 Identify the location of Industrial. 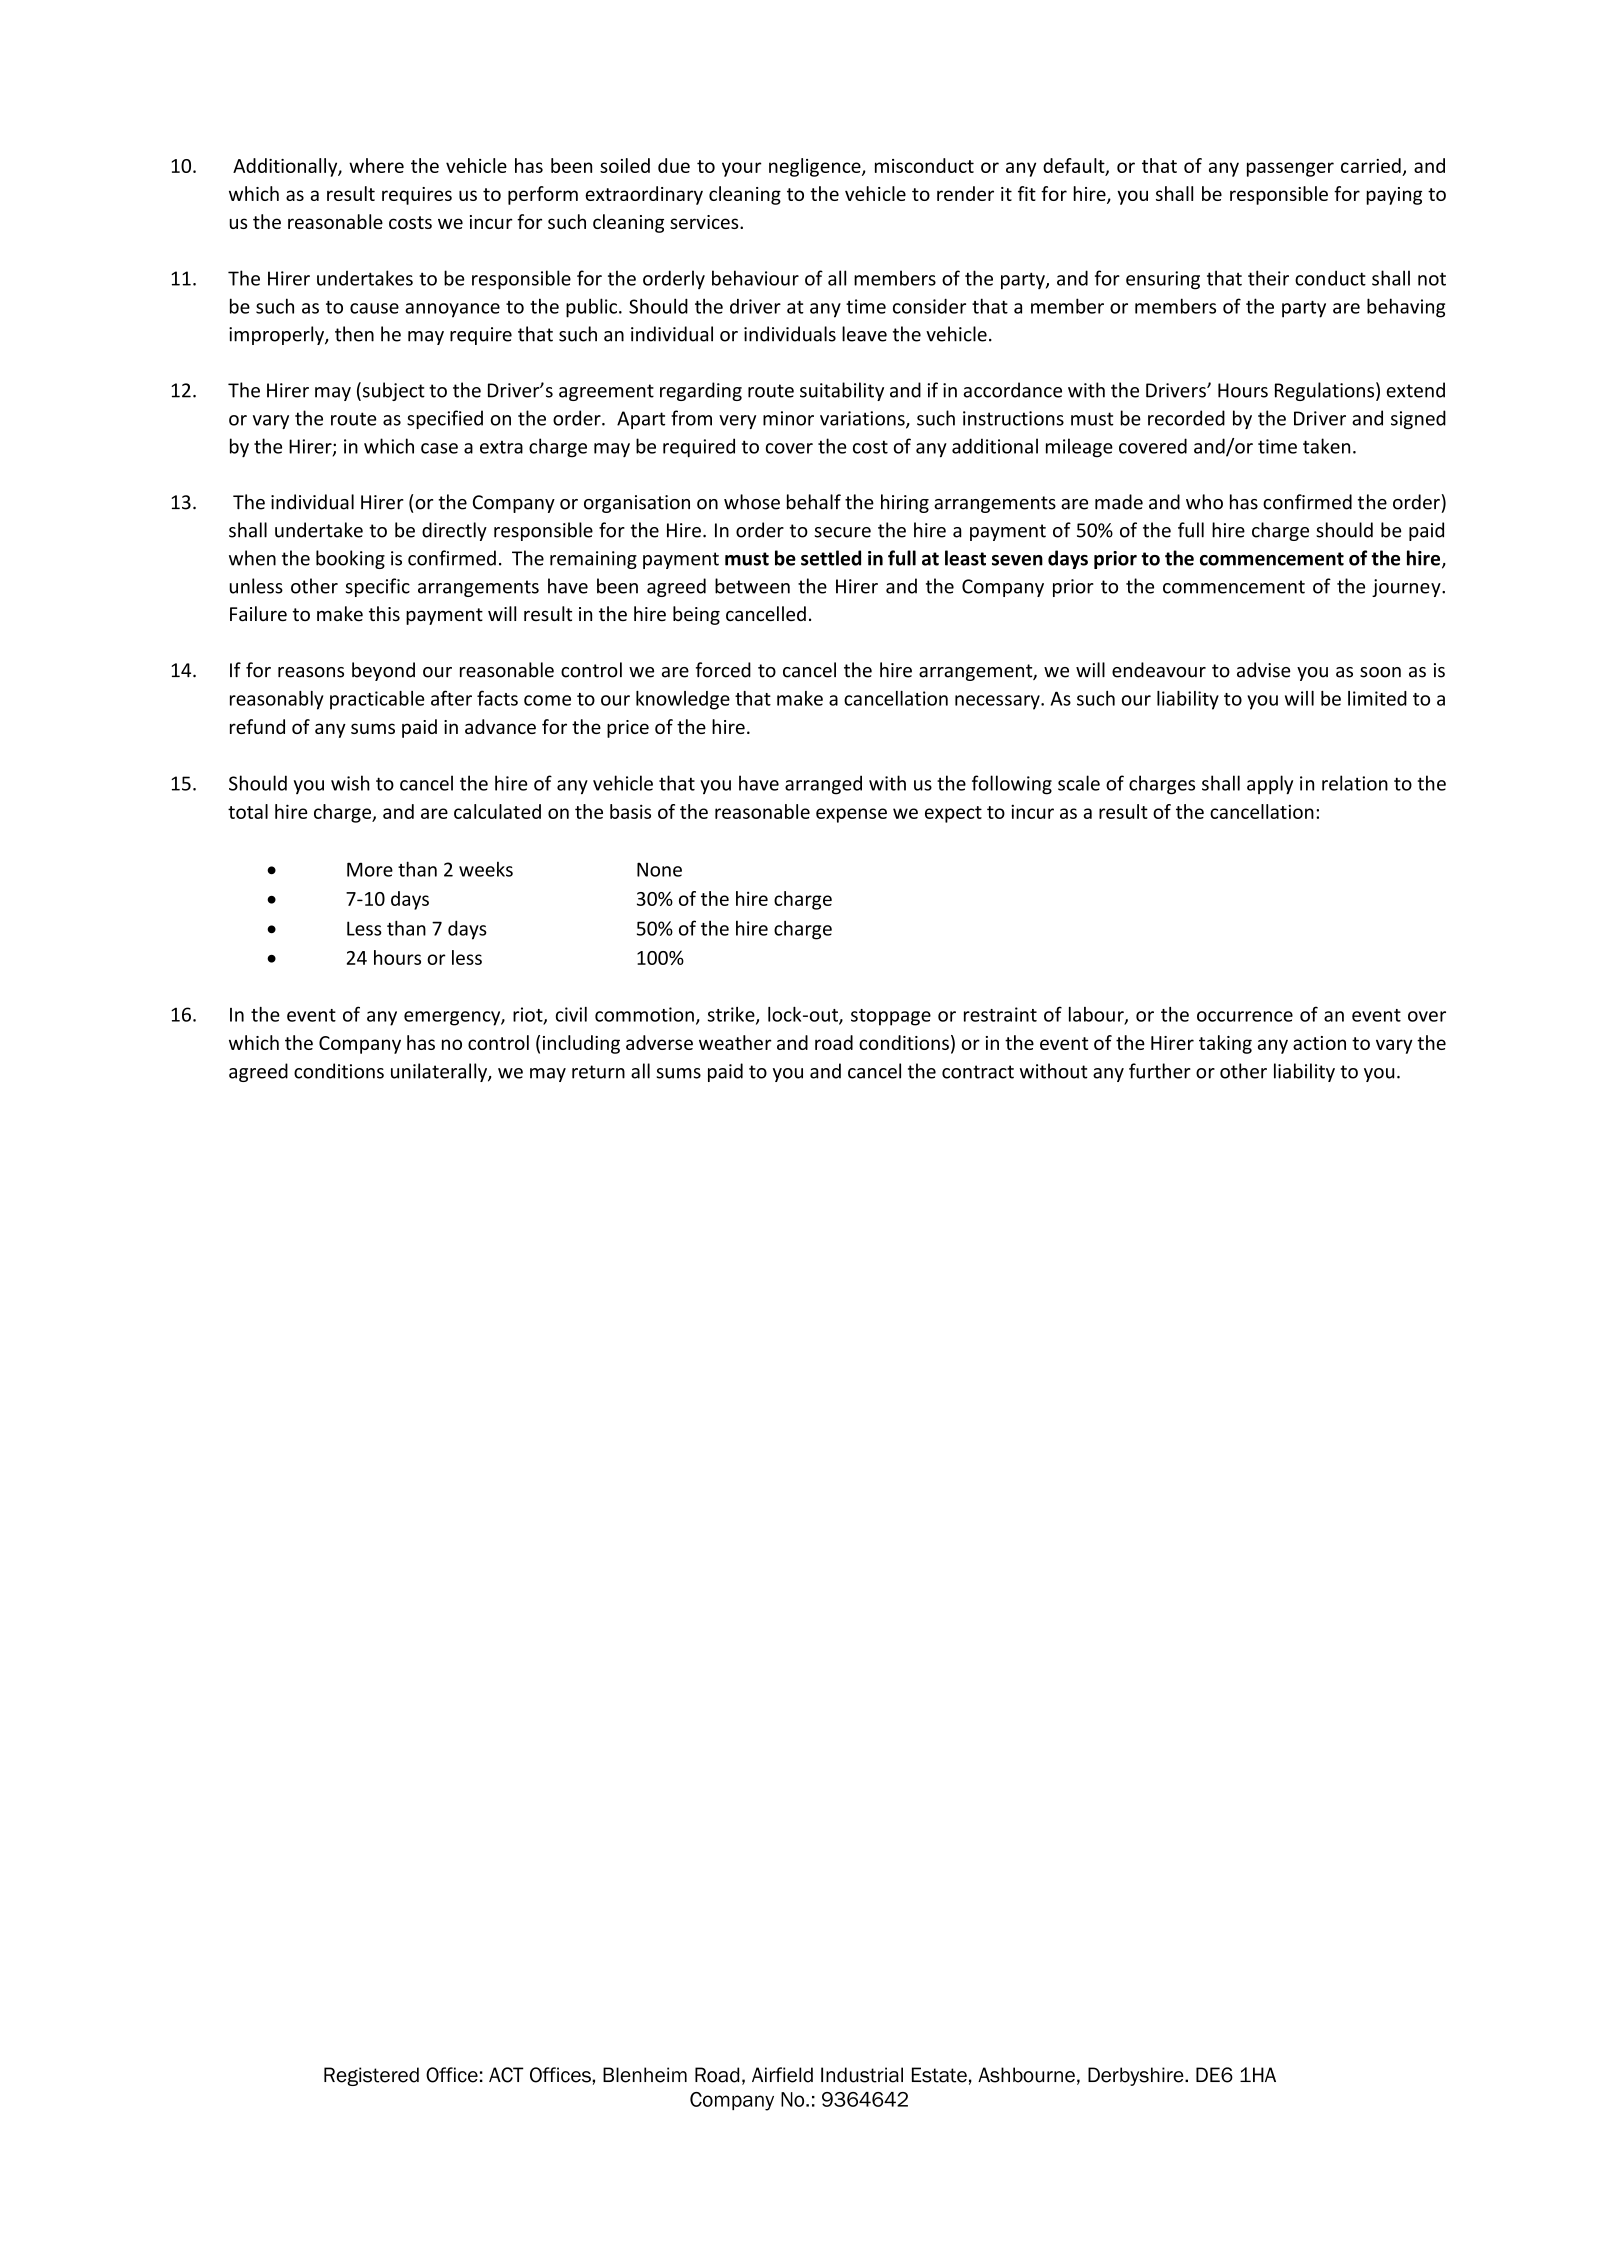
(862, 2075).
